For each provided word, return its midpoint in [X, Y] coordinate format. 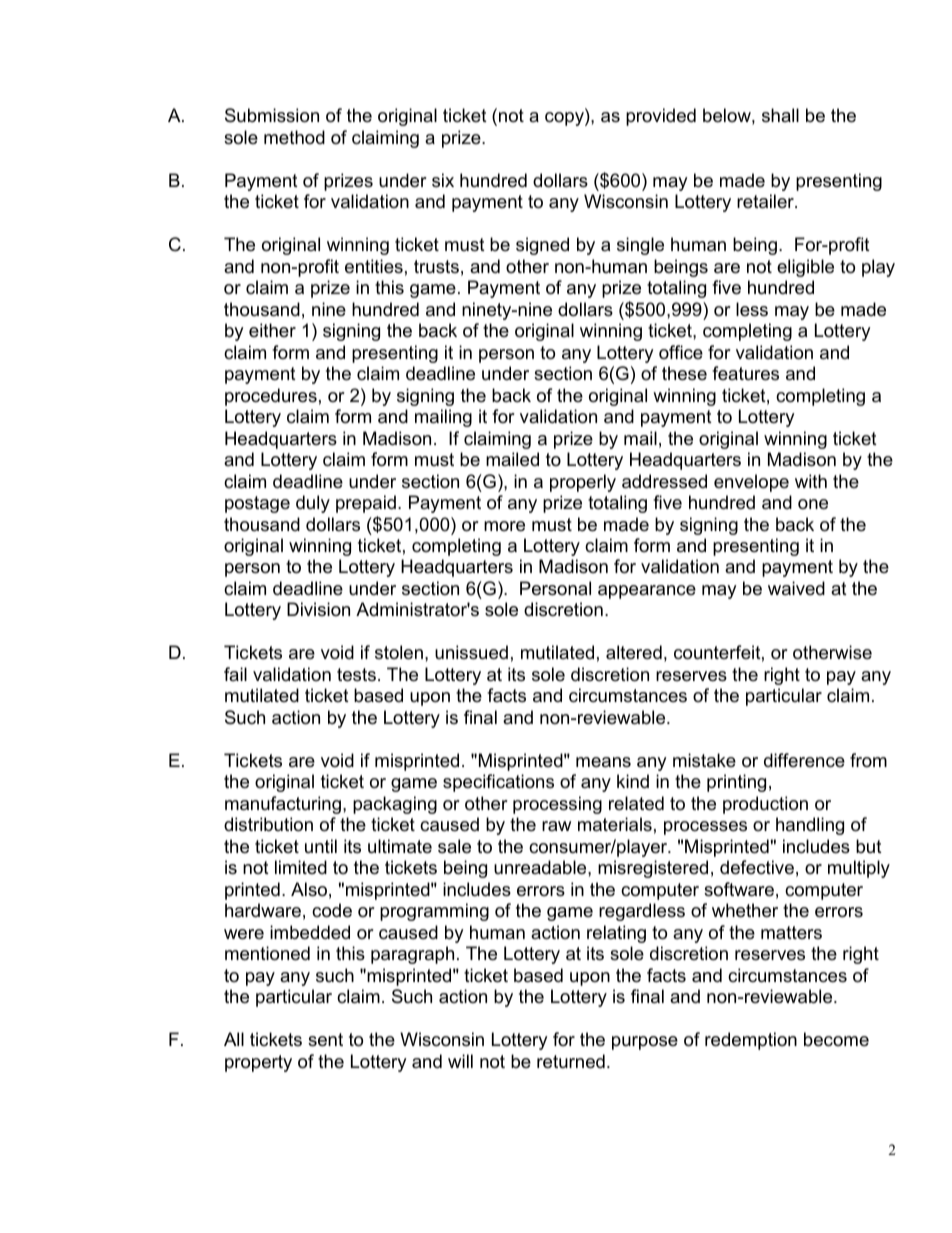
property [258, 1063]
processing [557, 805]
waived [796, 588]
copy [565, 119]
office [681, 352]
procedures [271, 397]
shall [780, 115]
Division [318, 609]
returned [571, 1061]
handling [810, 826]
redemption [751, 1041]
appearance [647, 592]
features [745, 373]
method [294, 137]
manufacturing [283, 805]
